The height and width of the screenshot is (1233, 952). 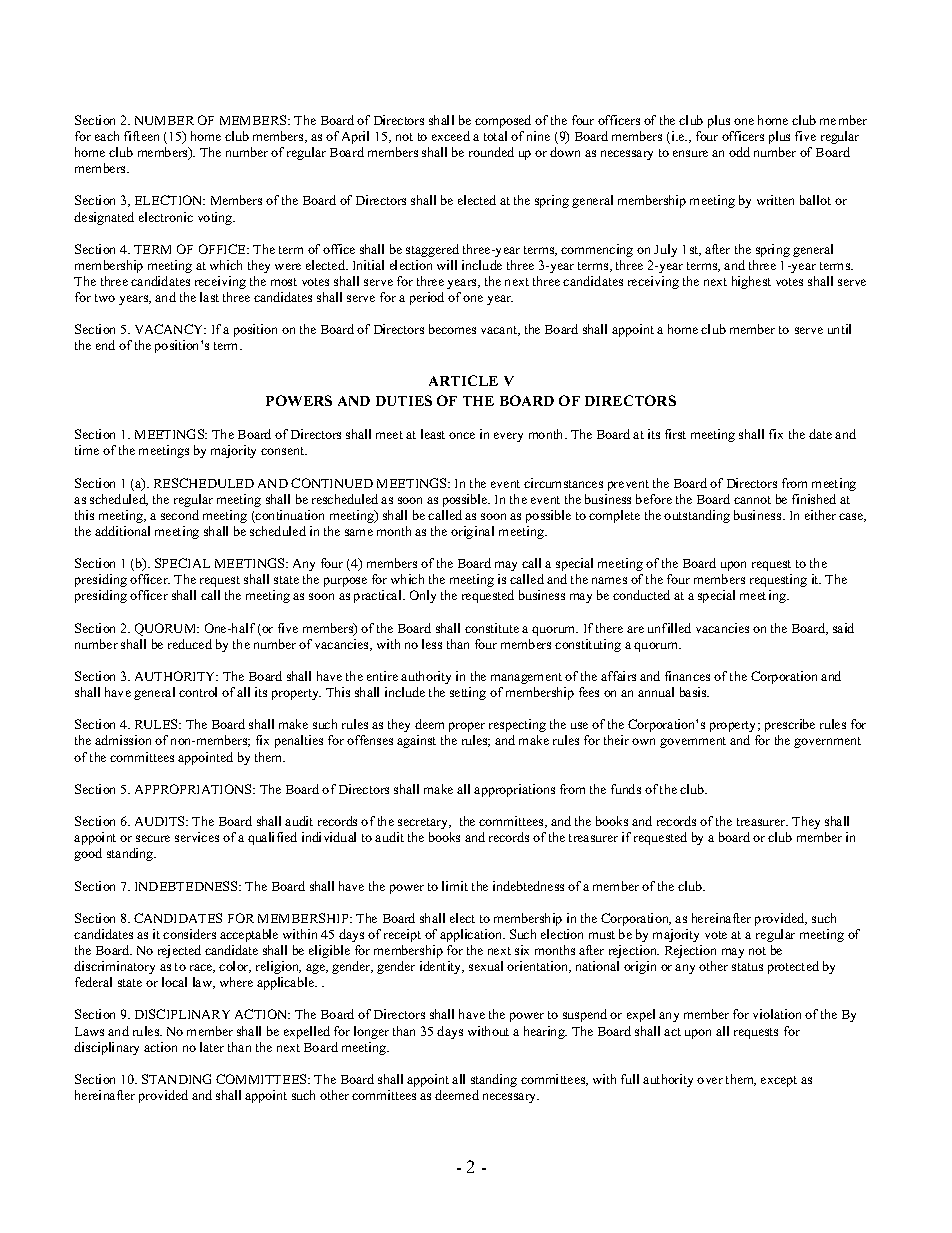 I want to click on hearing, so click(x=545, y=1032).
